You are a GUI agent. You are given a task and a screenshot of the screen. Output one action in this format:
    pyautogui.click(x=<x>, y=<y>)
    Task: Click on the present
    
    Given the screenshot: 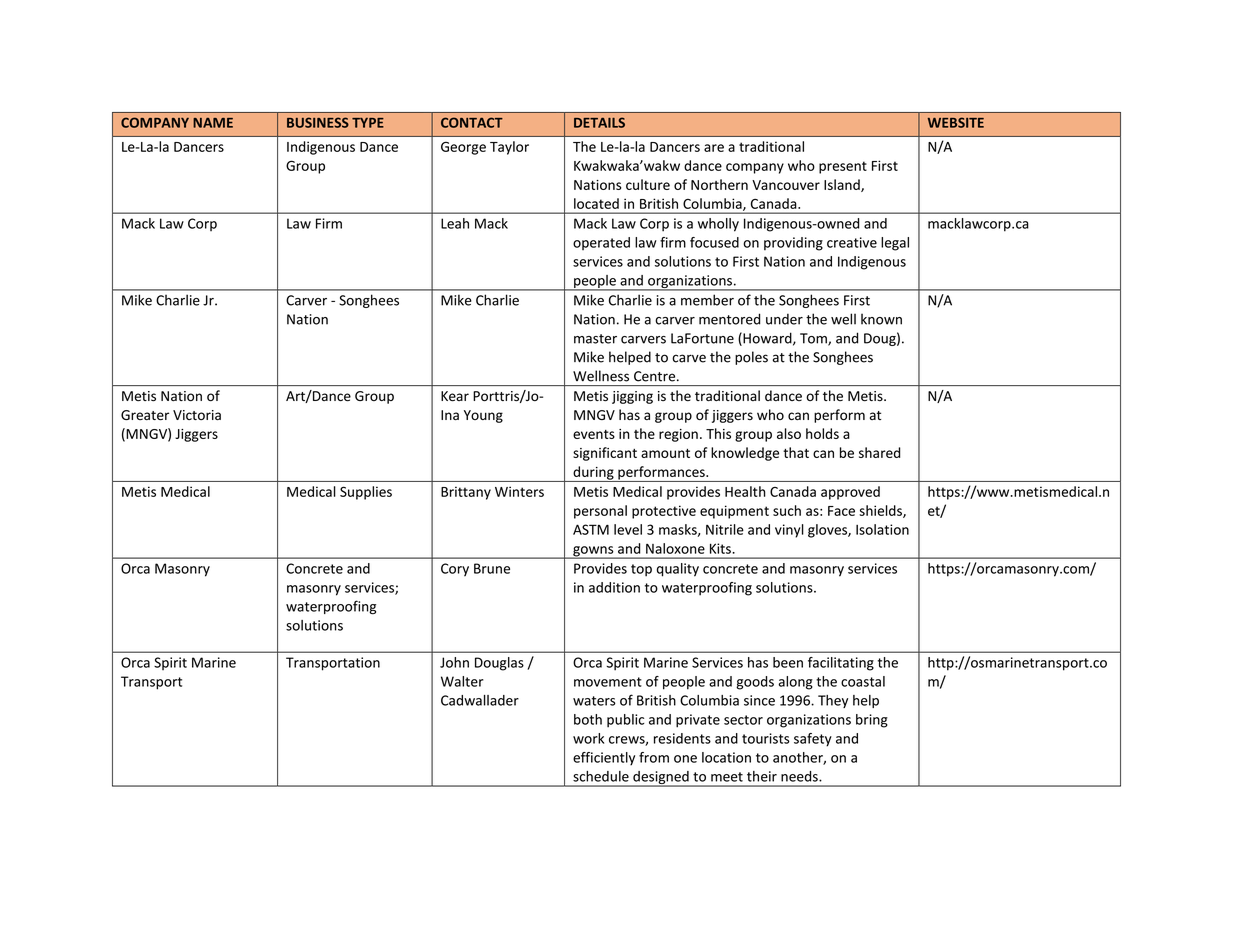 What is the action you would take?
    pyautogui.click(x=843, y=167)
